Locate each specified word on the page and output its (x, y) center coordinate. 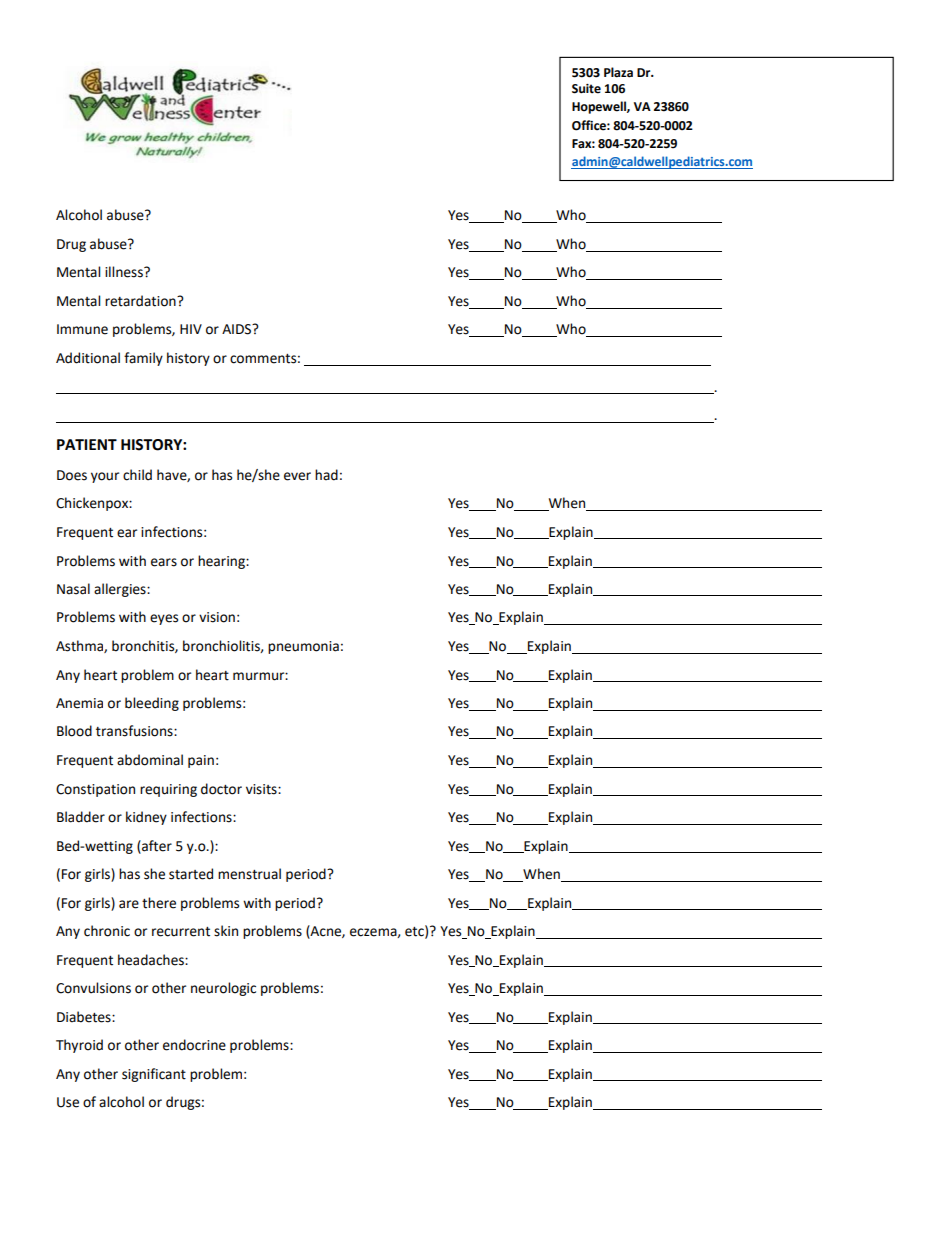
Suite (586, 89)
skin (226, 931)
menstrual (249, 874)
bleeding (152, 704)
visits (262, 789)
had (326, 475)
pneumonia (303, 647)
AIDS (238, 329)
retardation (141, 301)
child (137, 475)
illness (125, 272)
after (156, 846)
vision (217, 617)
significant (154, 1075)
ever (297, 476)
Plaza (618, 72)
